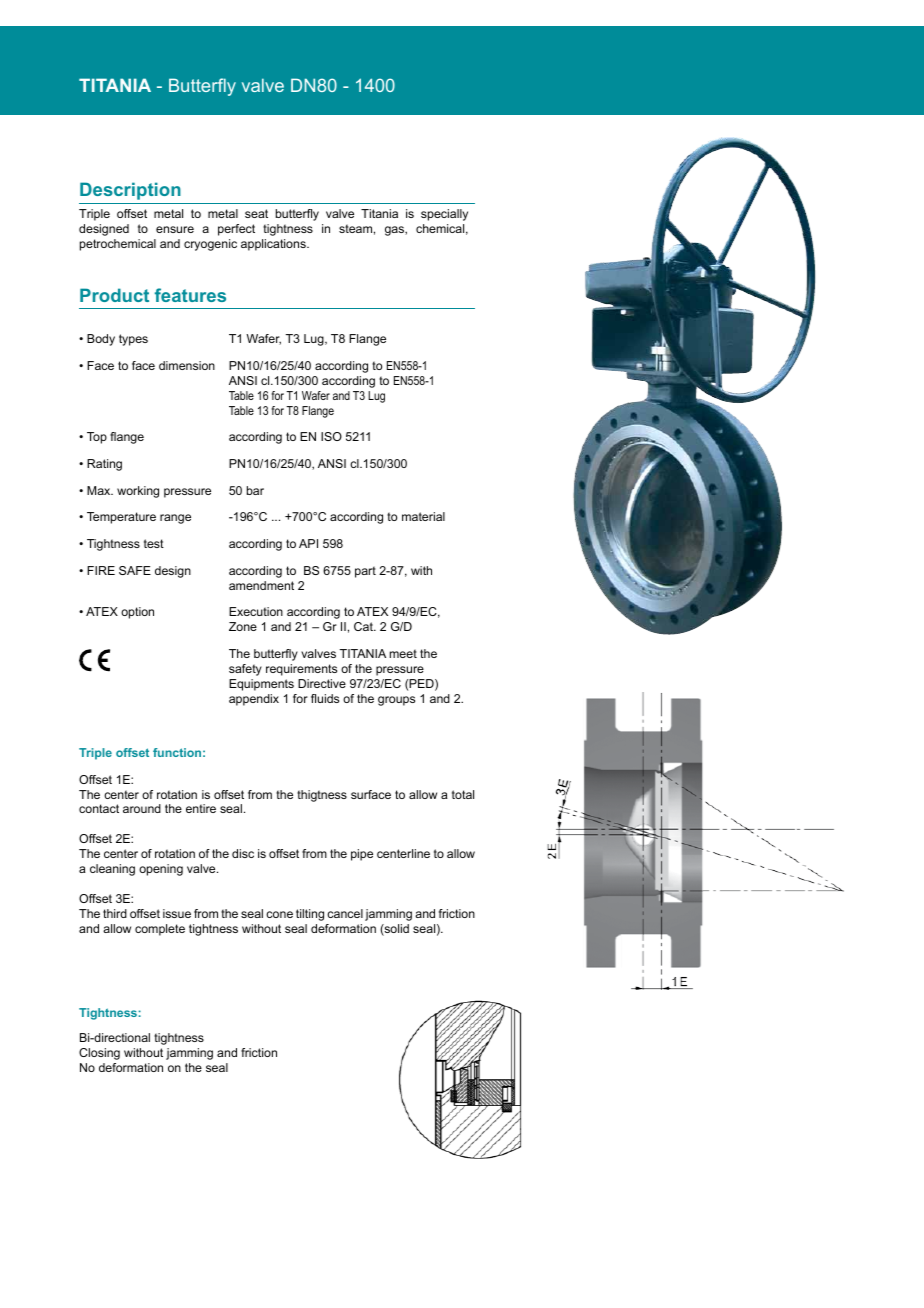 This screenshot has height=1308, width=924. I want to click on cone, so click(279, 914).
